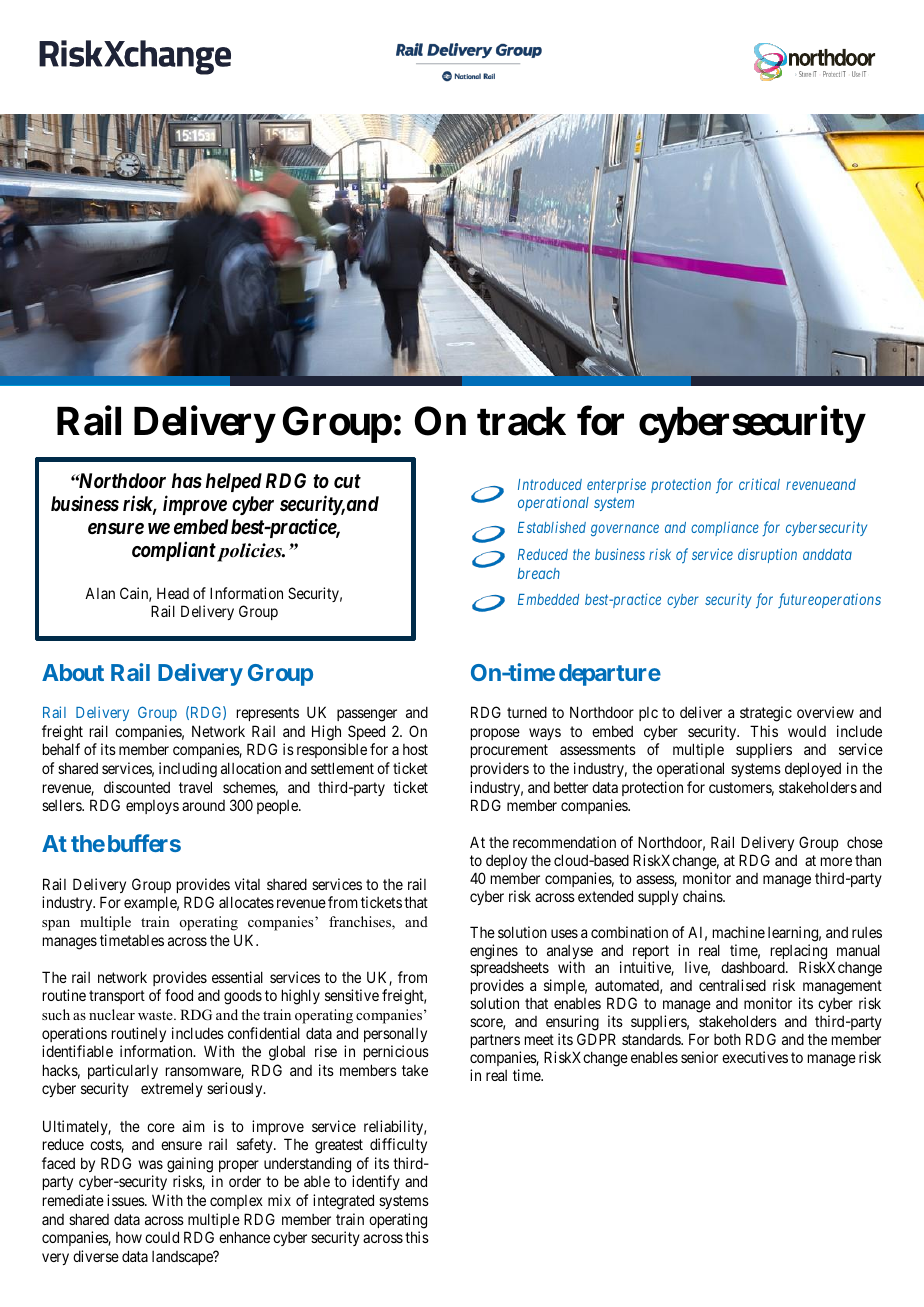 Image resolution: width=924 pixels, height=1307 pixels. I want to click on Head, so click(173, 593).
